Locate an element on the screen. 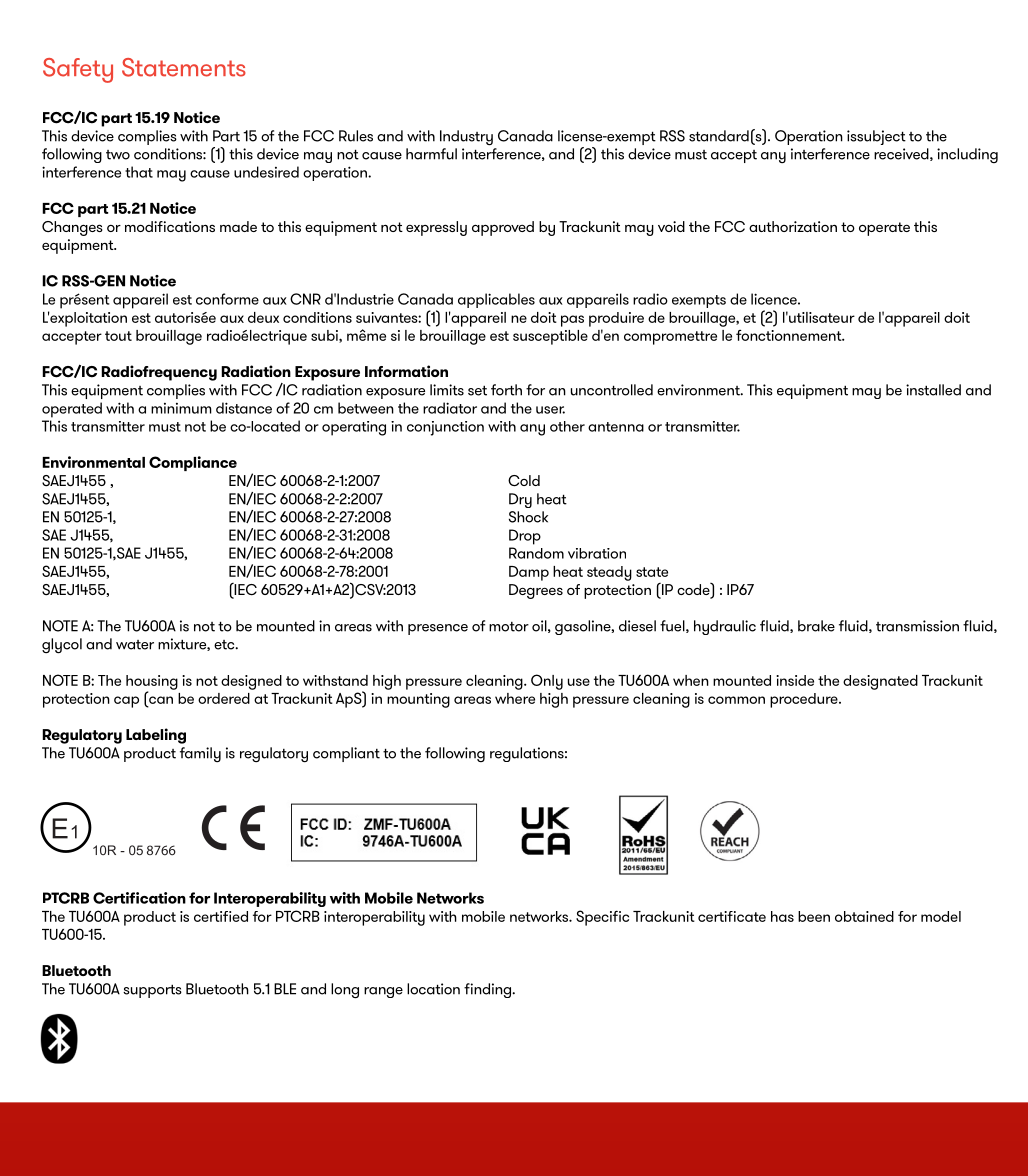 The image size is (1028, 1176). motor is located at coordinates (509, 627).
